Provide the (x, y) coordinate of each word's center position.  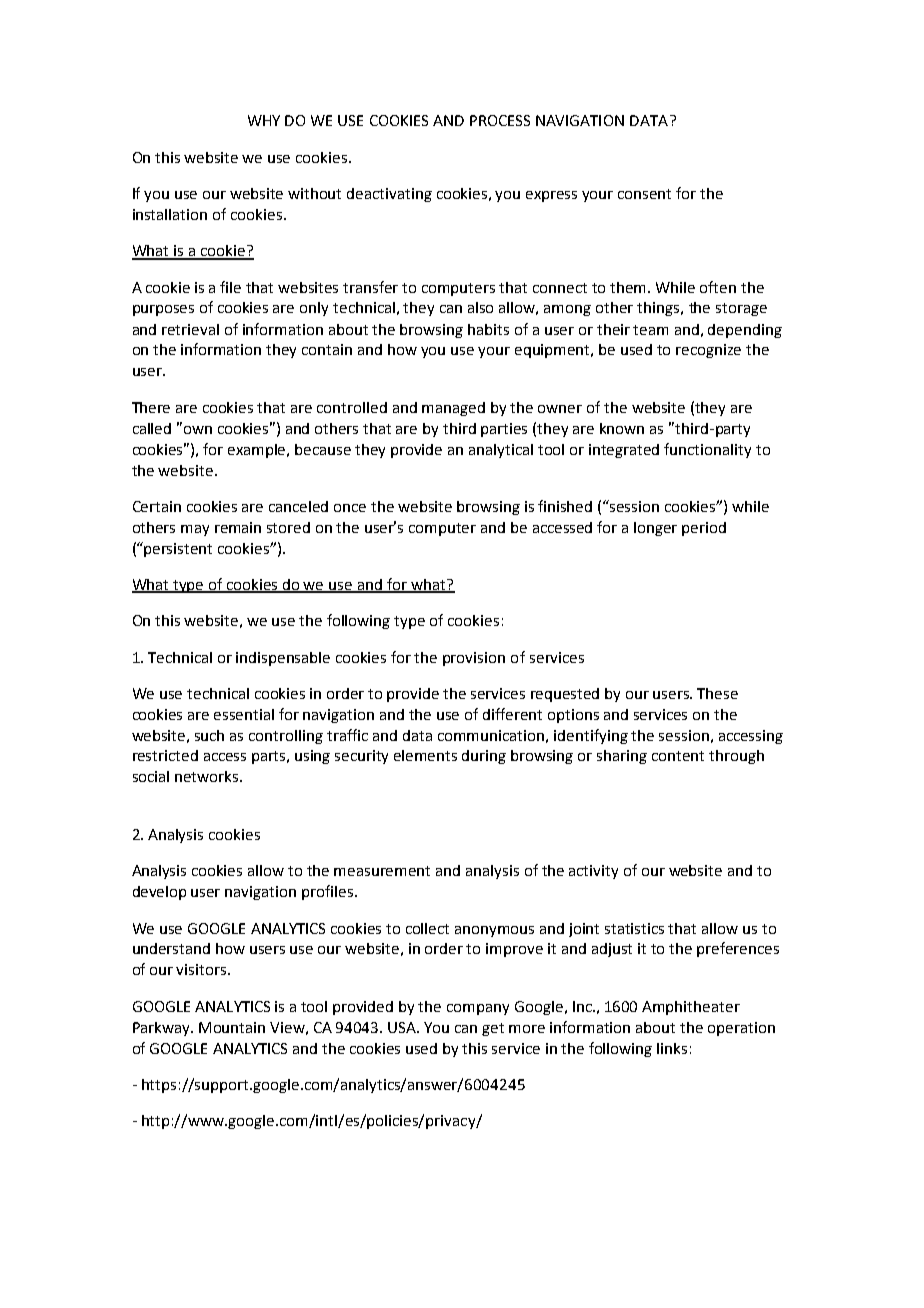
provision (474, 659)
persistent (178, 550)
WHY (264, 120)
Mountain (232, 1027)
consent (644, 194)
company (478, 1009)
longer (655, 529)
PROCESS (500, 120)
